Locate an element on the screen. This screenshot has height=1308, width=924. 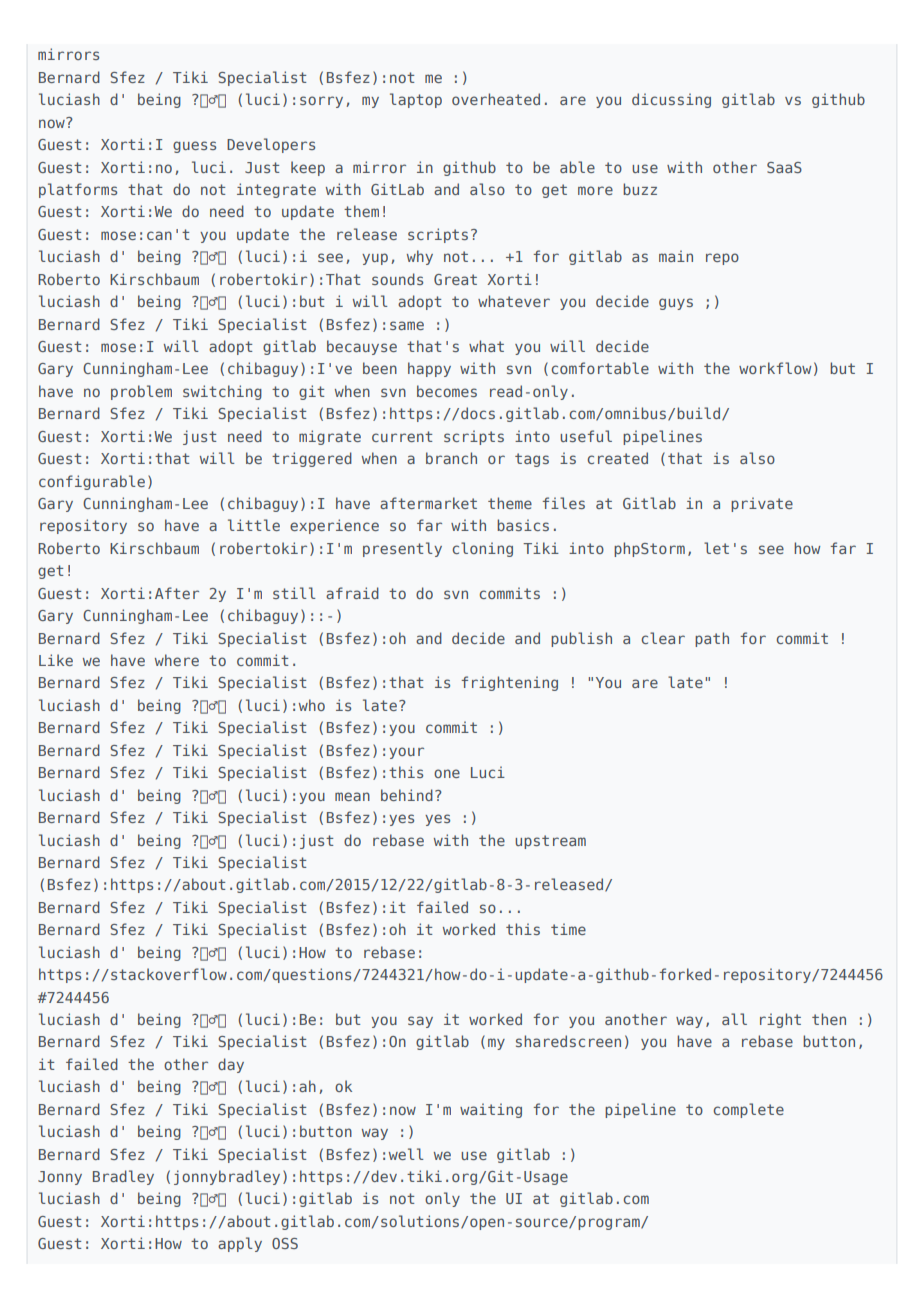
all is located at coordinates (734, 1019).
